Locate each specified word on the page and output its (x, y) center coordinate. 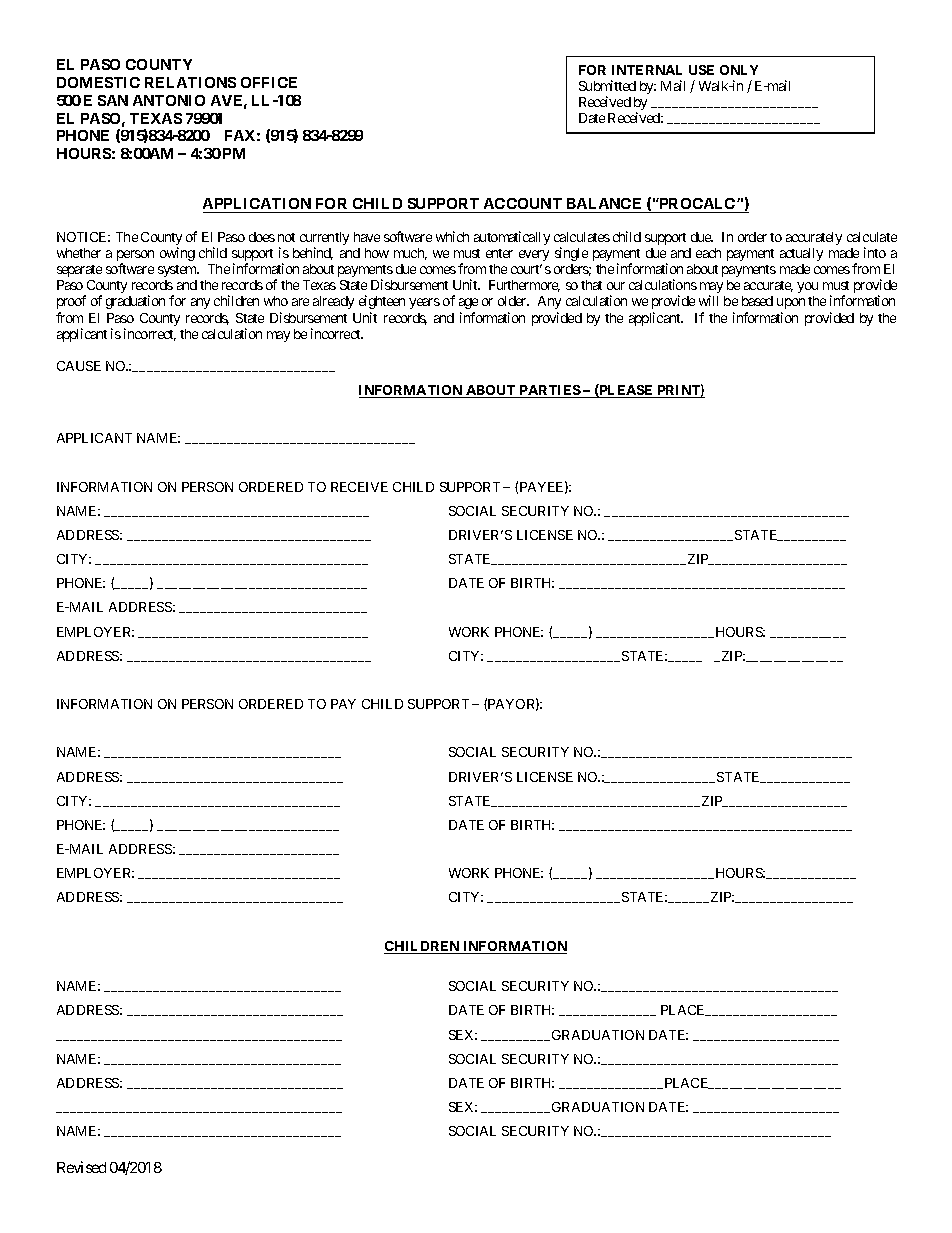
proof (71, 302)
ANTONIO (169, 100)
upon (791, 303)
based (757, 301)
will (708, 300)
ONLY (739, 70)
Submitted (607, 85)
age (468, 303)
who (276, 301)
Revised (81, 1167)
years (424, 303)
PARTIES (549, 391)
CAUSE (79, 366)
